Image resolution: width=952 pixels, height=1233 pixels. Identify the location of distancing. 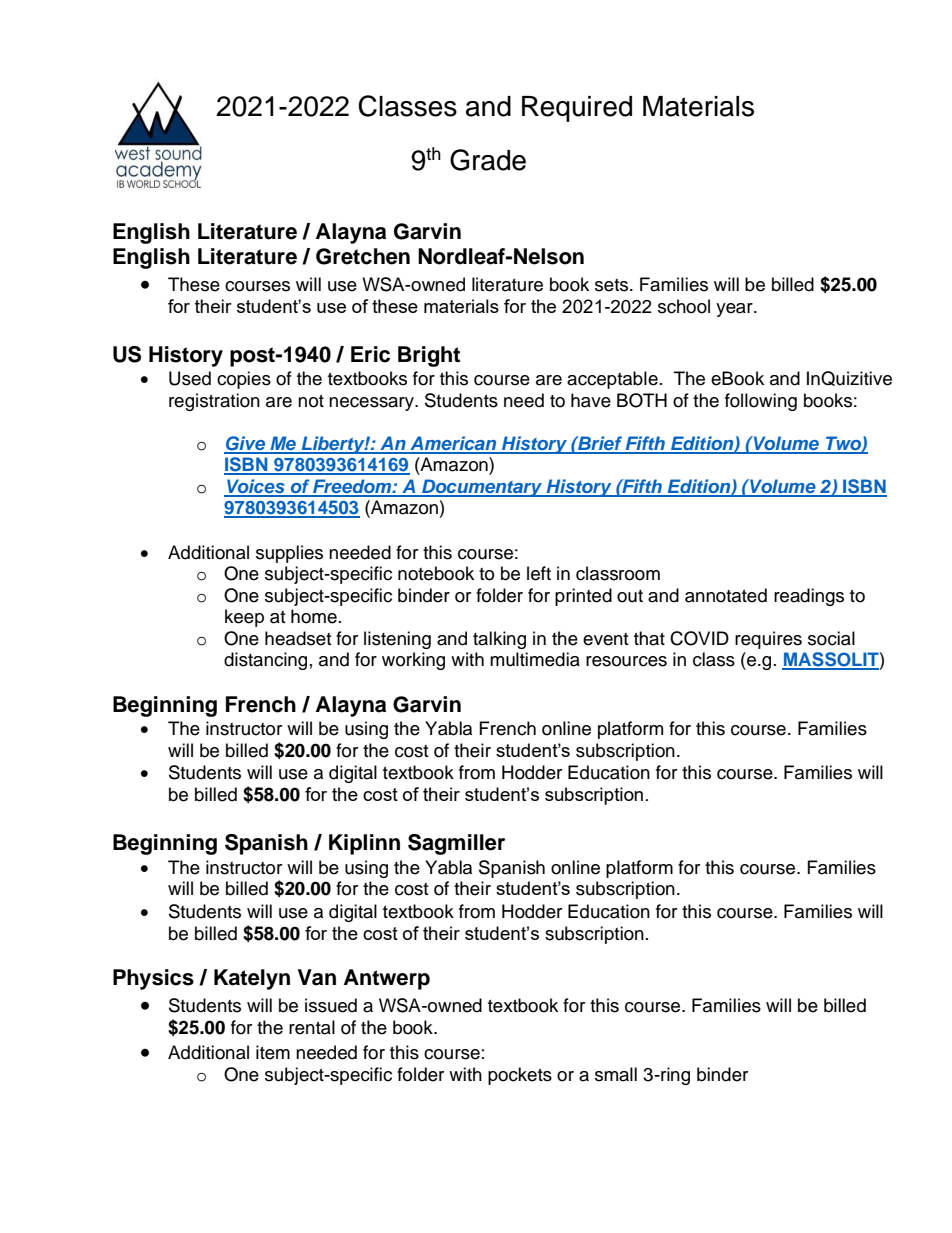
(265, 661).
